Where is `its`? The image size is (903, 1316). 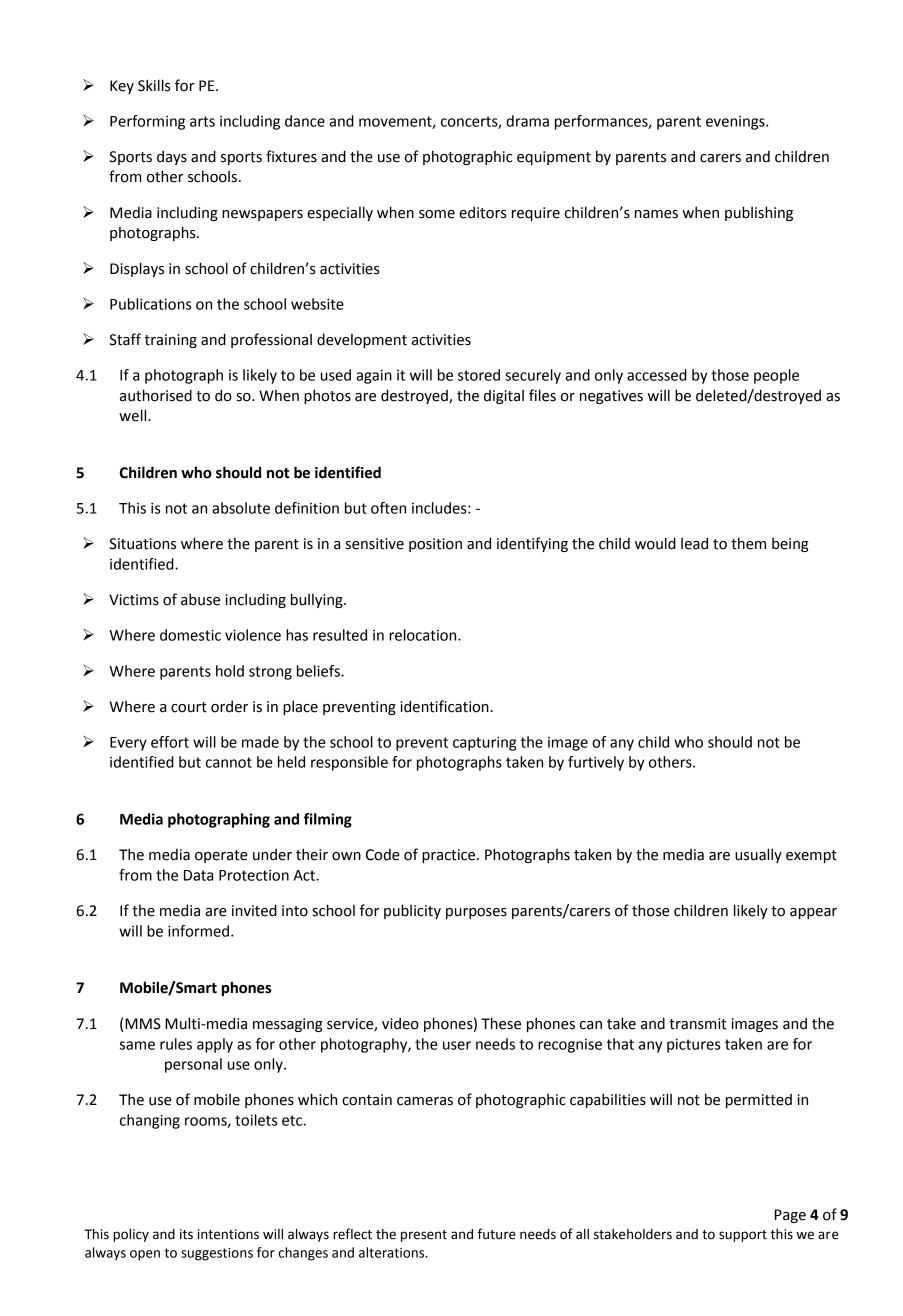
its is located at coordinates (186, 1234).
